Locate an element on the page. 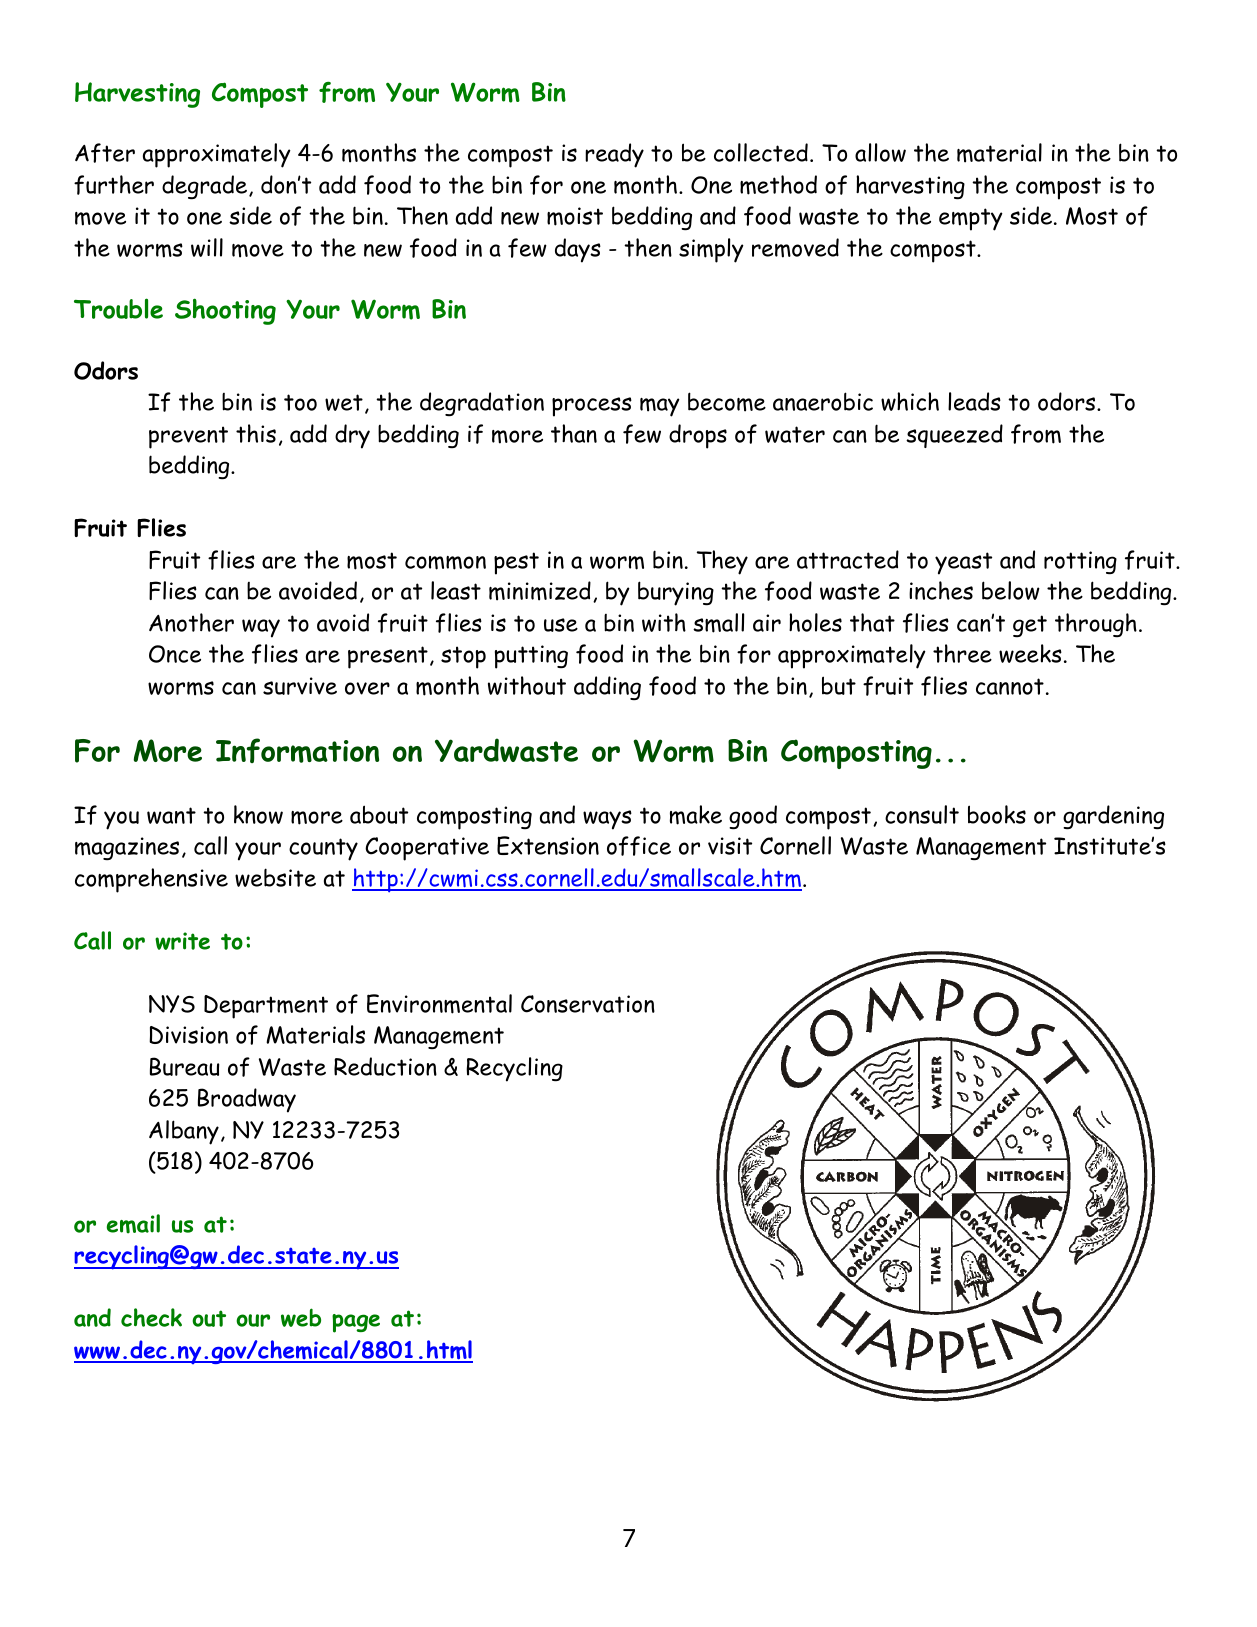 This image has width=1257, height=1627. degrade is located at coordinates (204, 187).
